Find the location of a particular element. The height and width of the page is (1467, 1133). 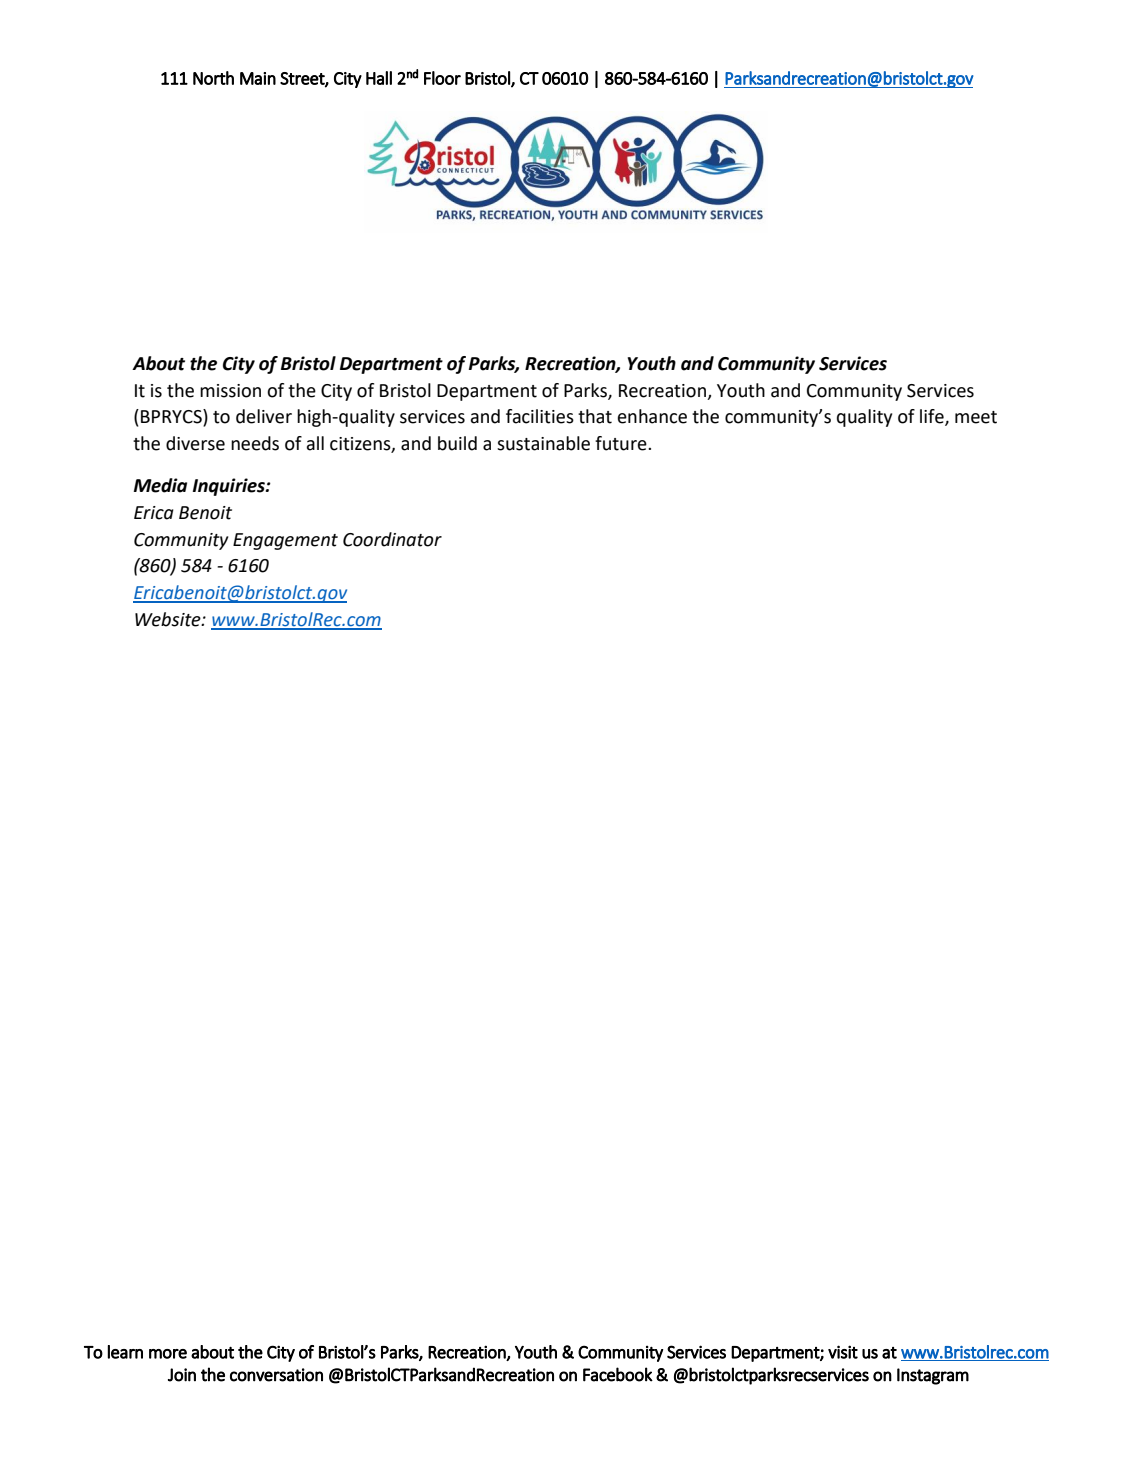

facilities is located at coordinates (540, 416).
